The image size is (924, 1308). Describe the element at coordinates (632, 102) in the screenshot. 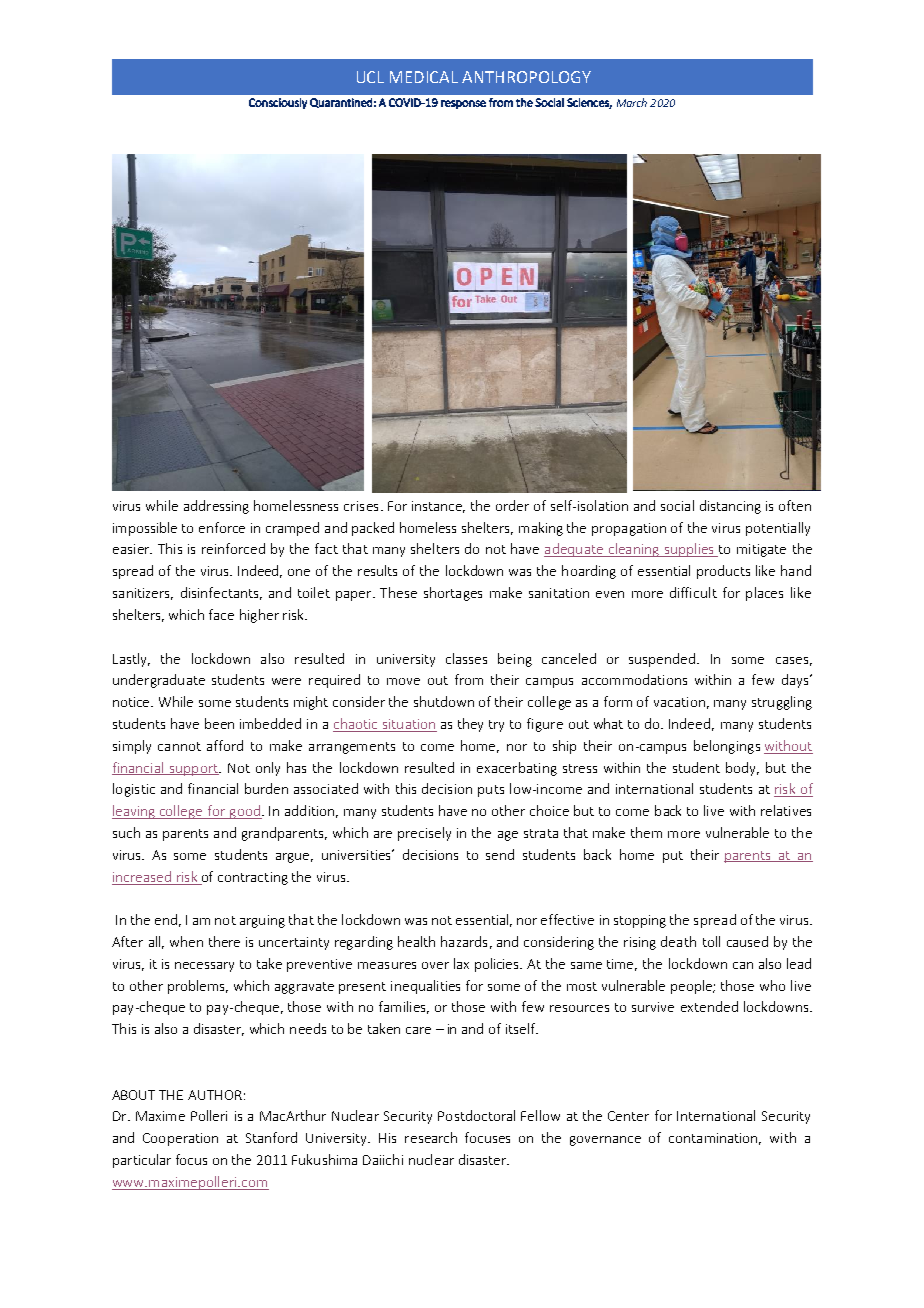

I see `March` at that location.
